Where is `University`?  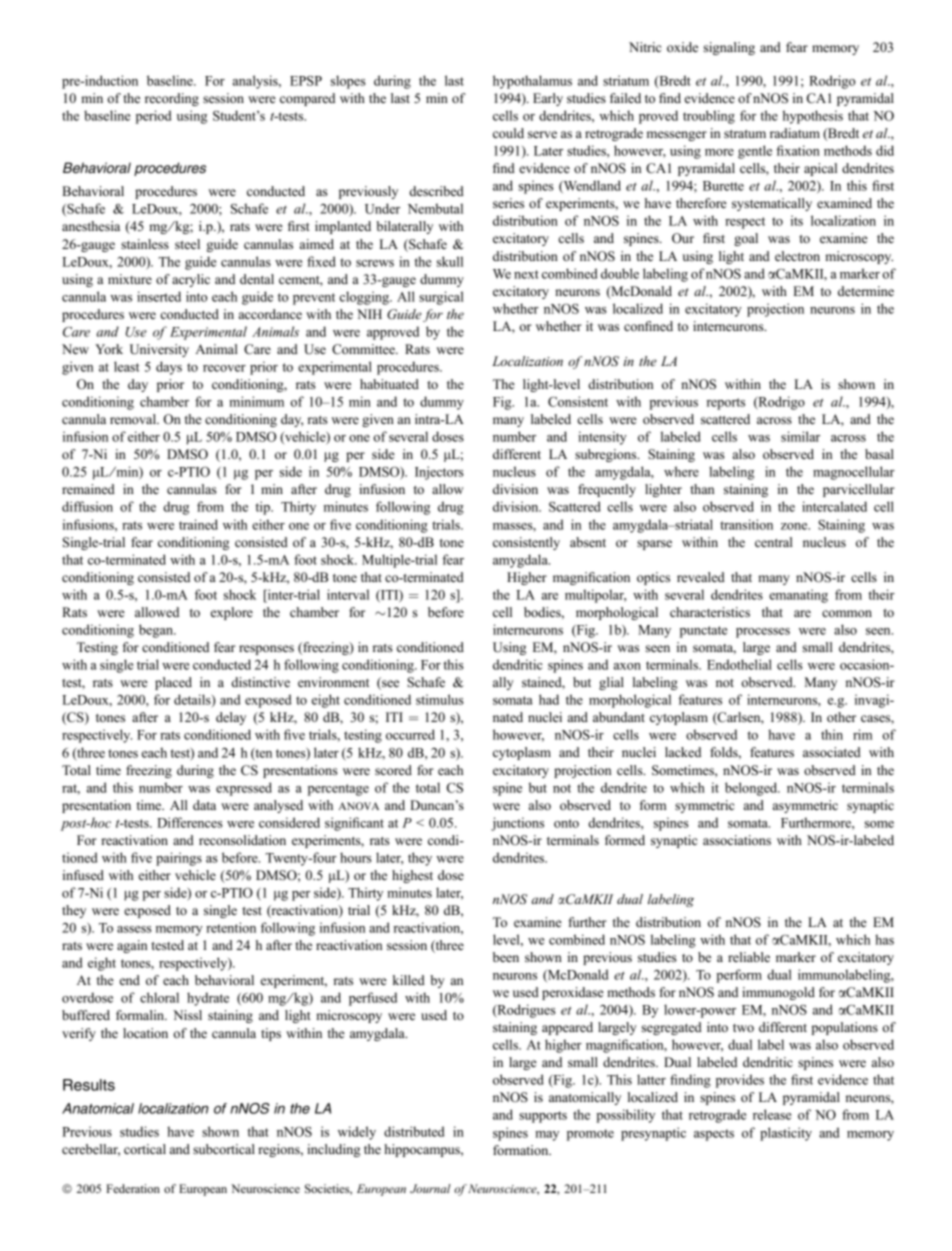
University is located at coordinates (159, 350).
